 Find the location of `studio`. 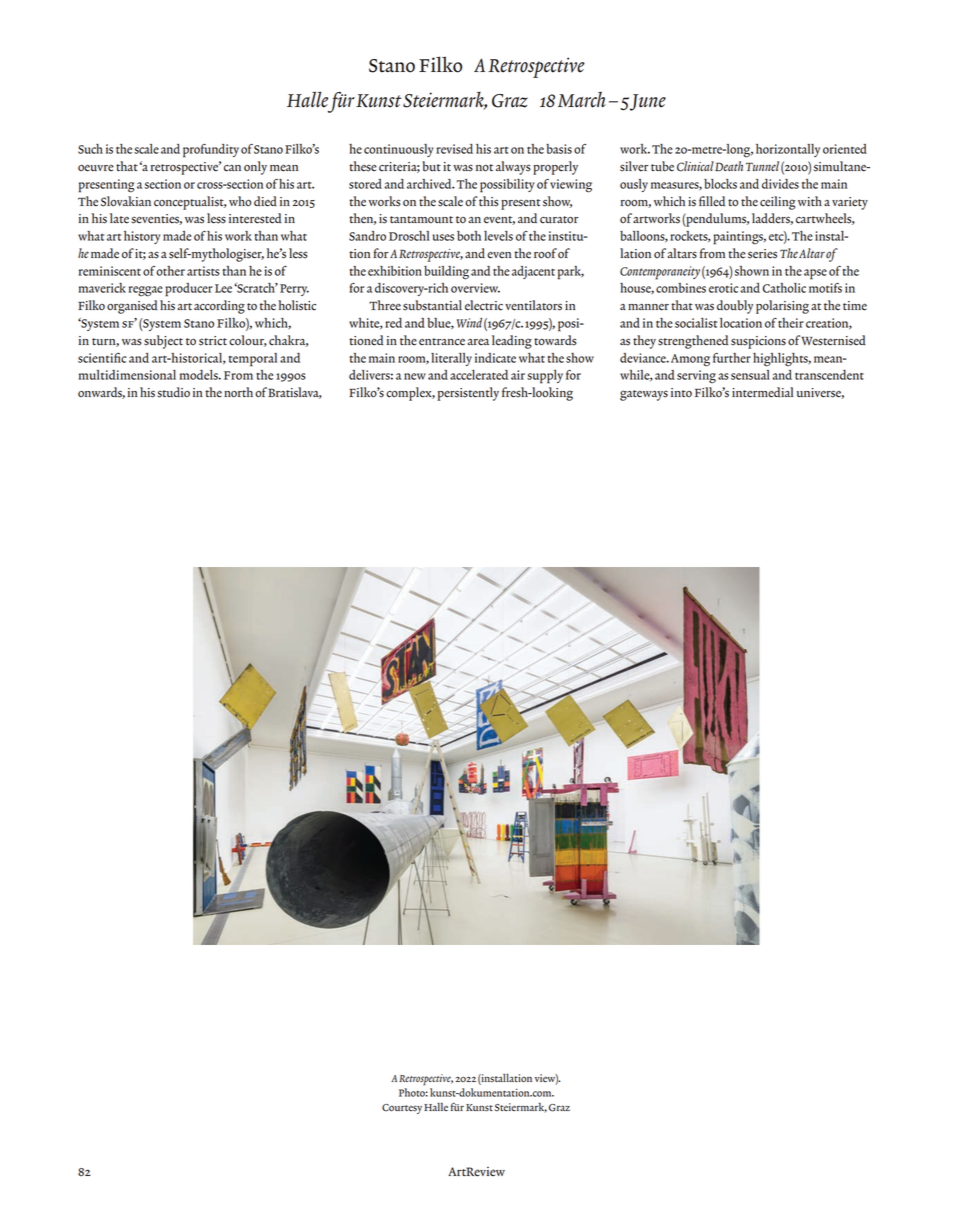

studio is located at coordinates (173, 392).
